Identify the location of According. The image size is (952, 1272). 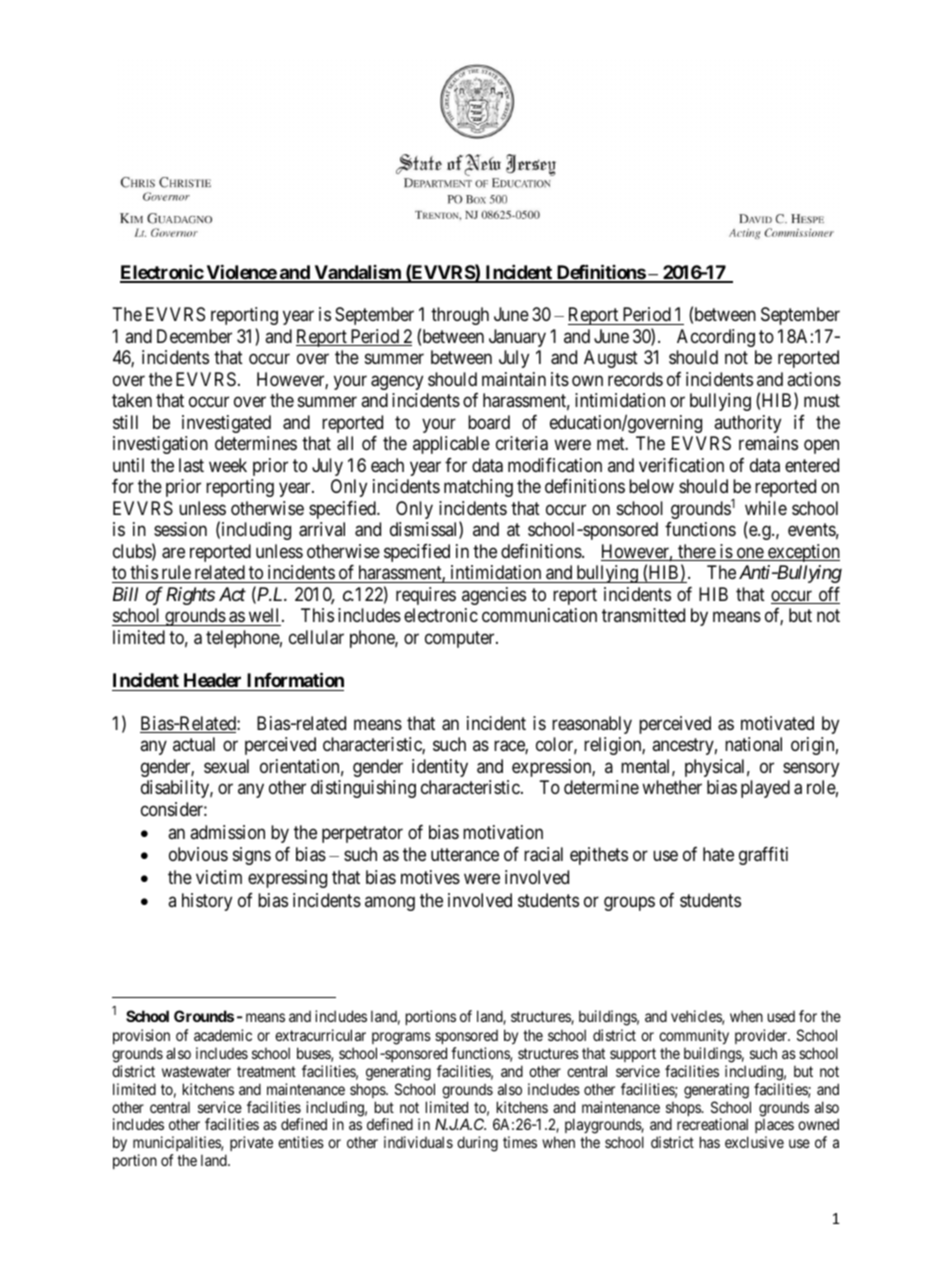
(716, 338).
